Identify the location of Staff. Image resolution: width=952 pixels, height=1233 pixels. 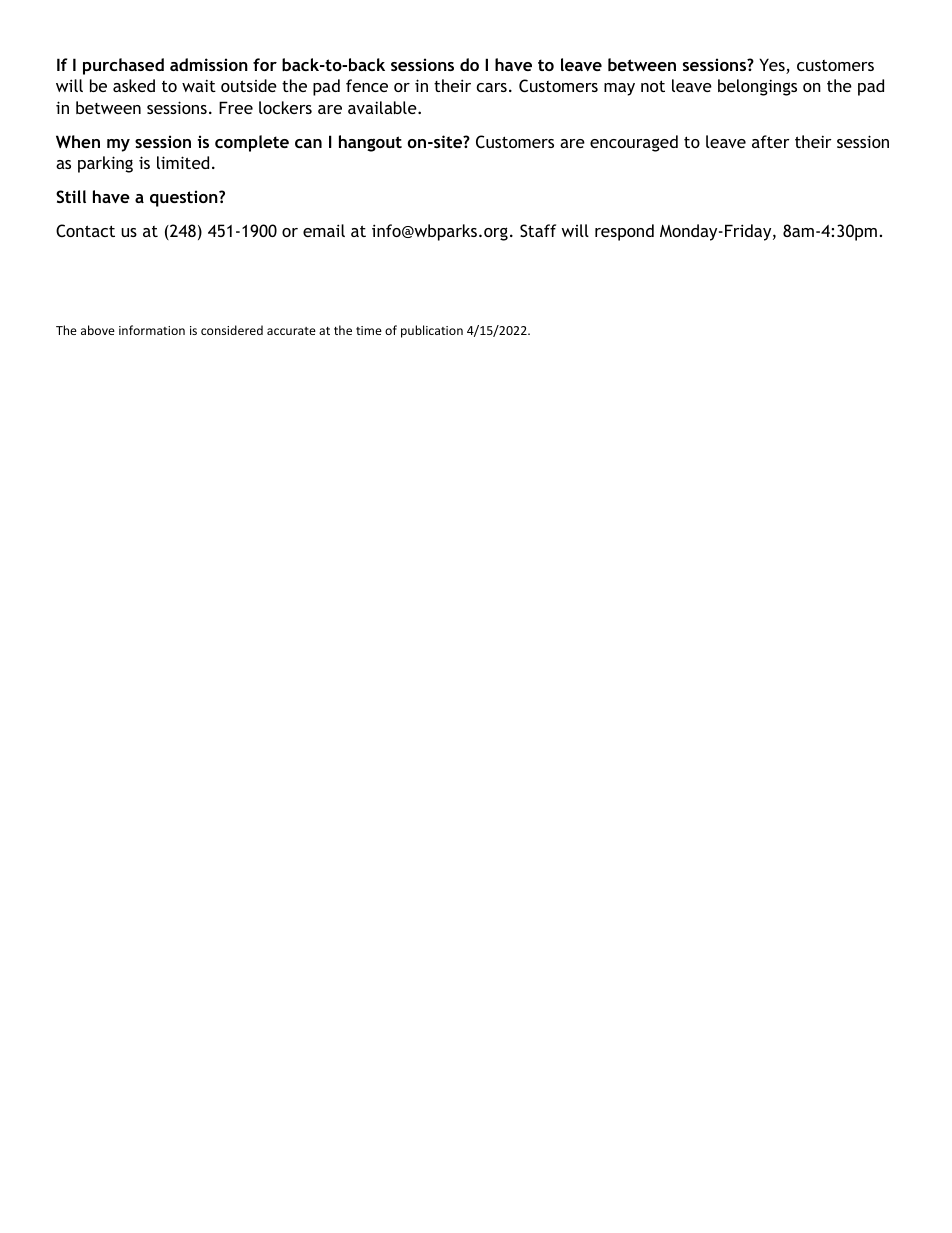
(538, 230).
